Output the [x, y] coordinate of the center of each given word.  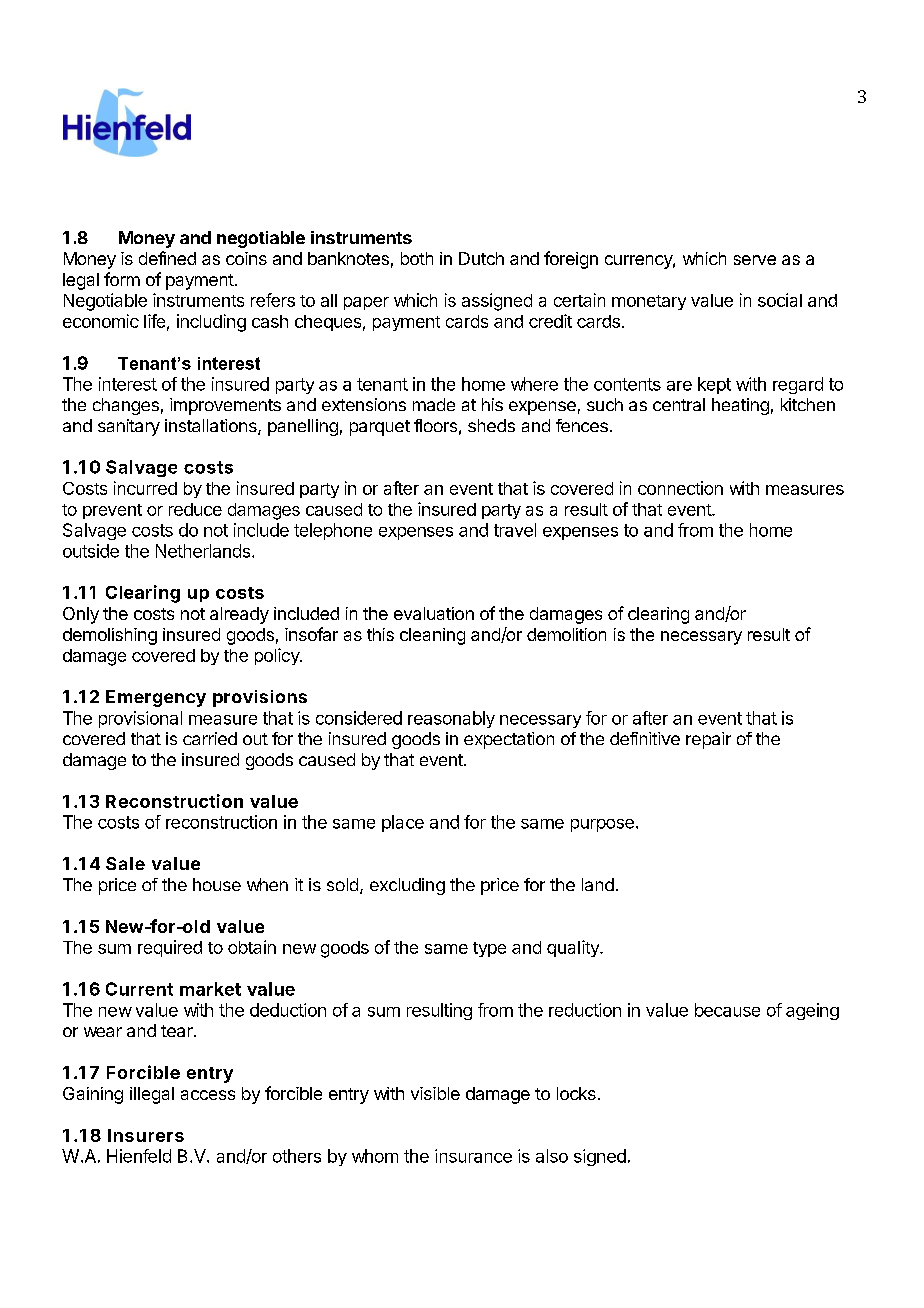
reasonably [451, 719]
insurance [473, 1156]
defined [167, 258]
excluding [407, 886]
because [727, 1010]
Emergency [156, 698]
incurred [145, 488]
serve [755, 260]
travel [515, 530]
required [170, 948]
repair [708, 740]
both [417, 258]
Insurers [146, 1135]
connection [680, 488]
